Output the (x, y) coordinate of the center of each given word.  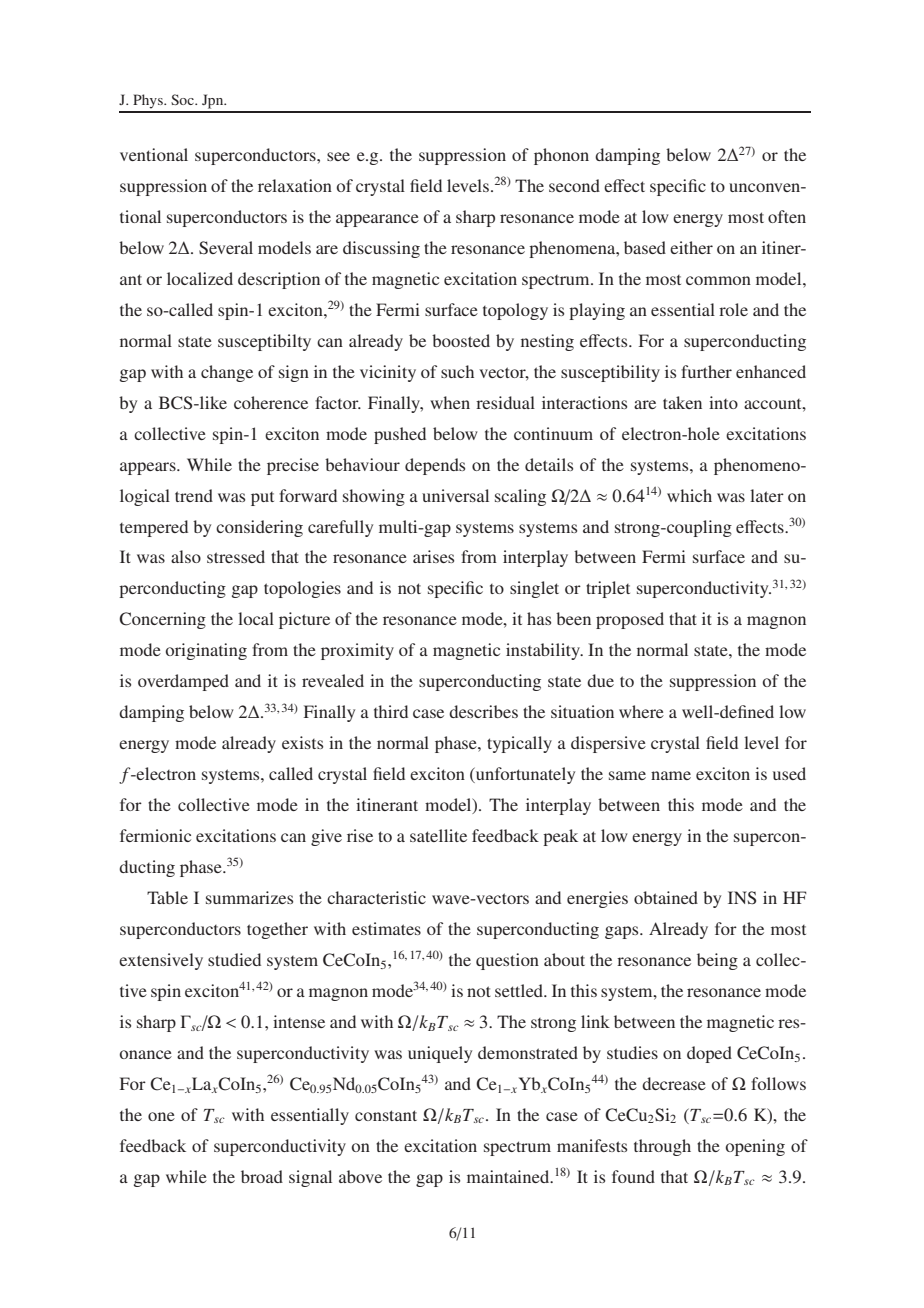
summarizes (249, 897)
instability (544, 651)
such (457, 371)
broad (262, 1176)
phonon (561, 156)
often (787, 216)
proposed (630, 620)
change (227, 373)
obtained (666, 897)
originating (206, 651)
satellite (438, 835)
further (706, 371)
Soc (183, 99)
